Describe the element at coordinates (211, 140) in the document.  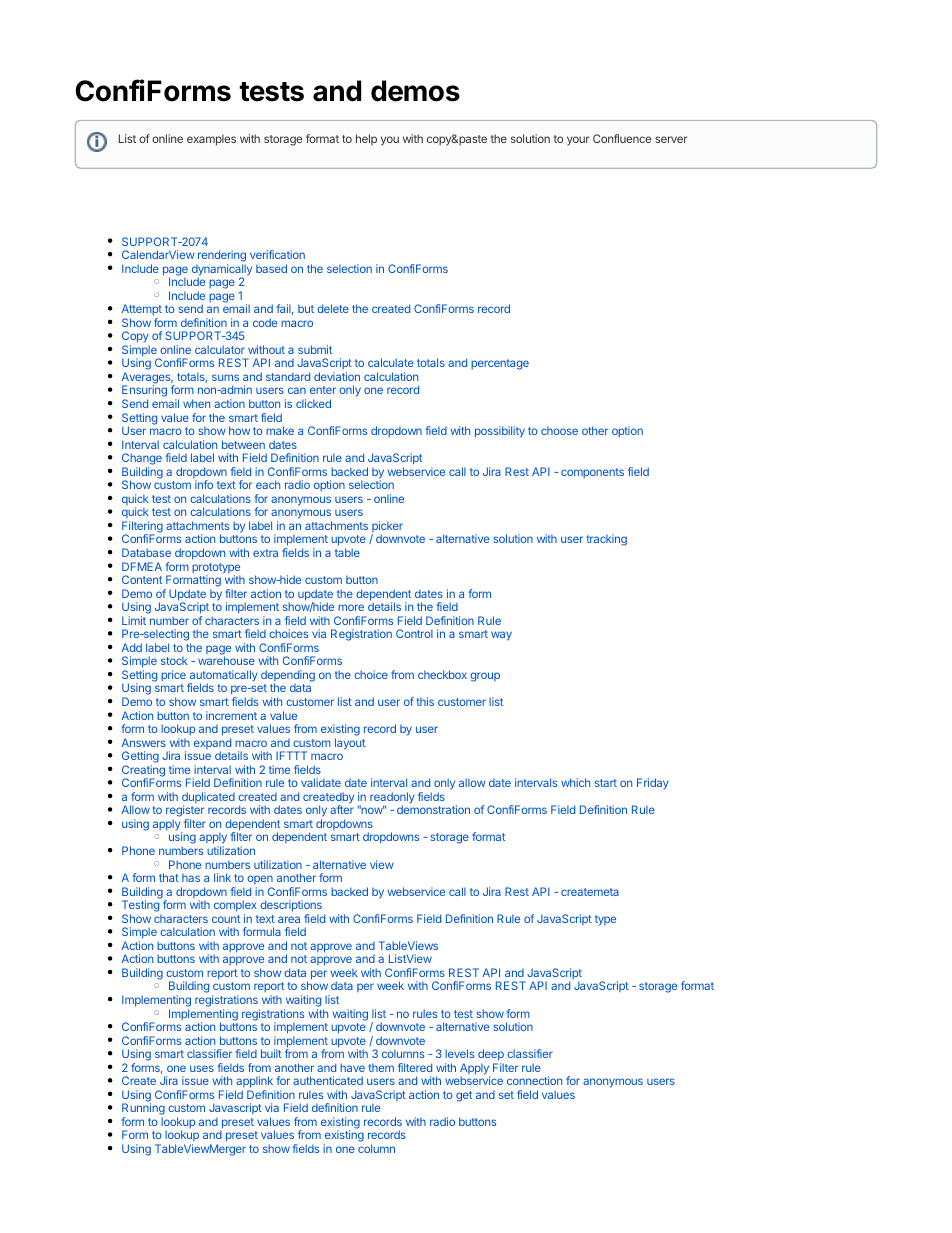
I see `examples` at that location.
